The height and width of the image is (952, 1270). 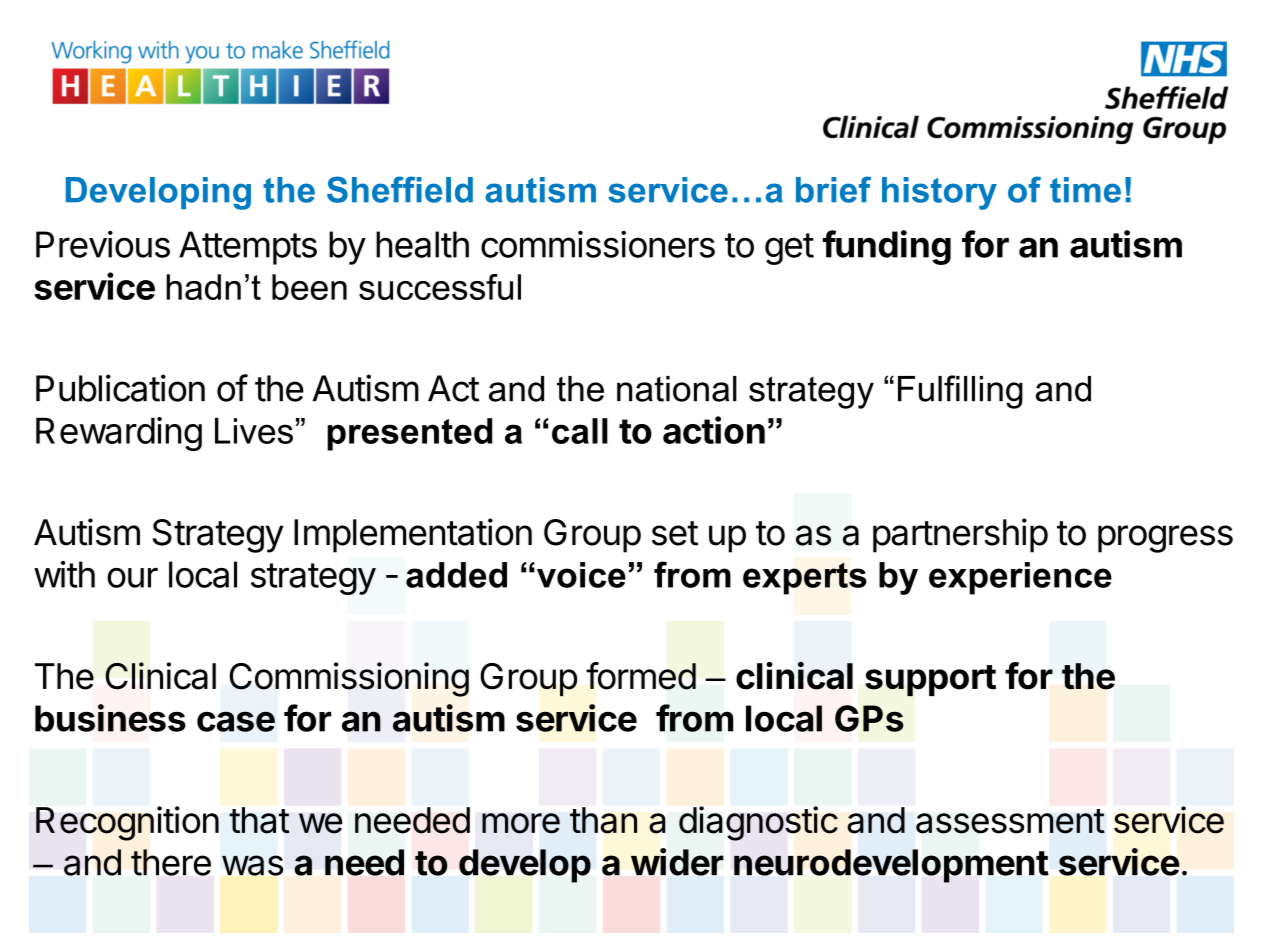 What do you see at coordinates (580, 431) in the image?
I see `call` at bounding box center [580, 431].
